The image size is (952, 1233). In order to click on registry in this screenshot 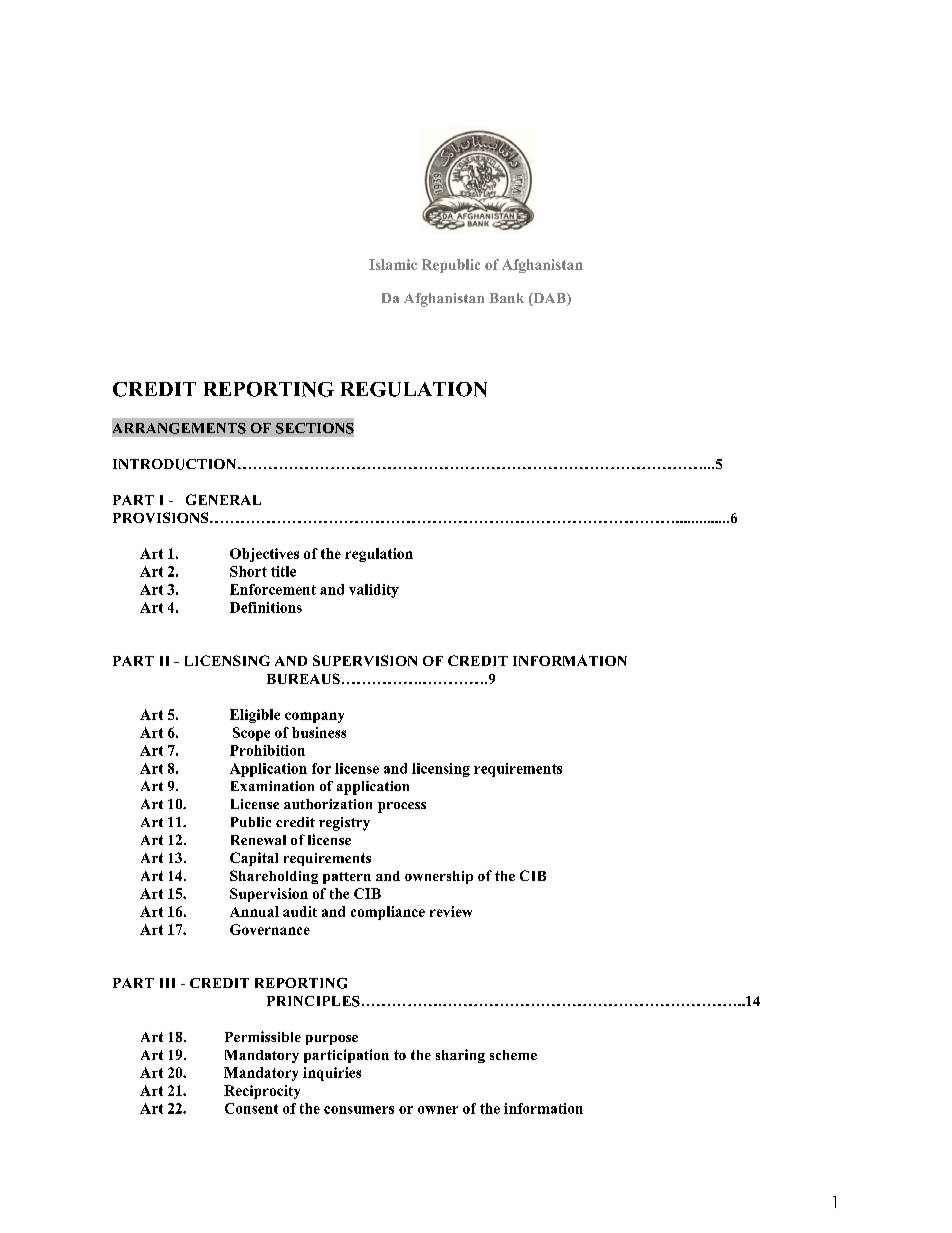, I will do `click(344, 824)`.
